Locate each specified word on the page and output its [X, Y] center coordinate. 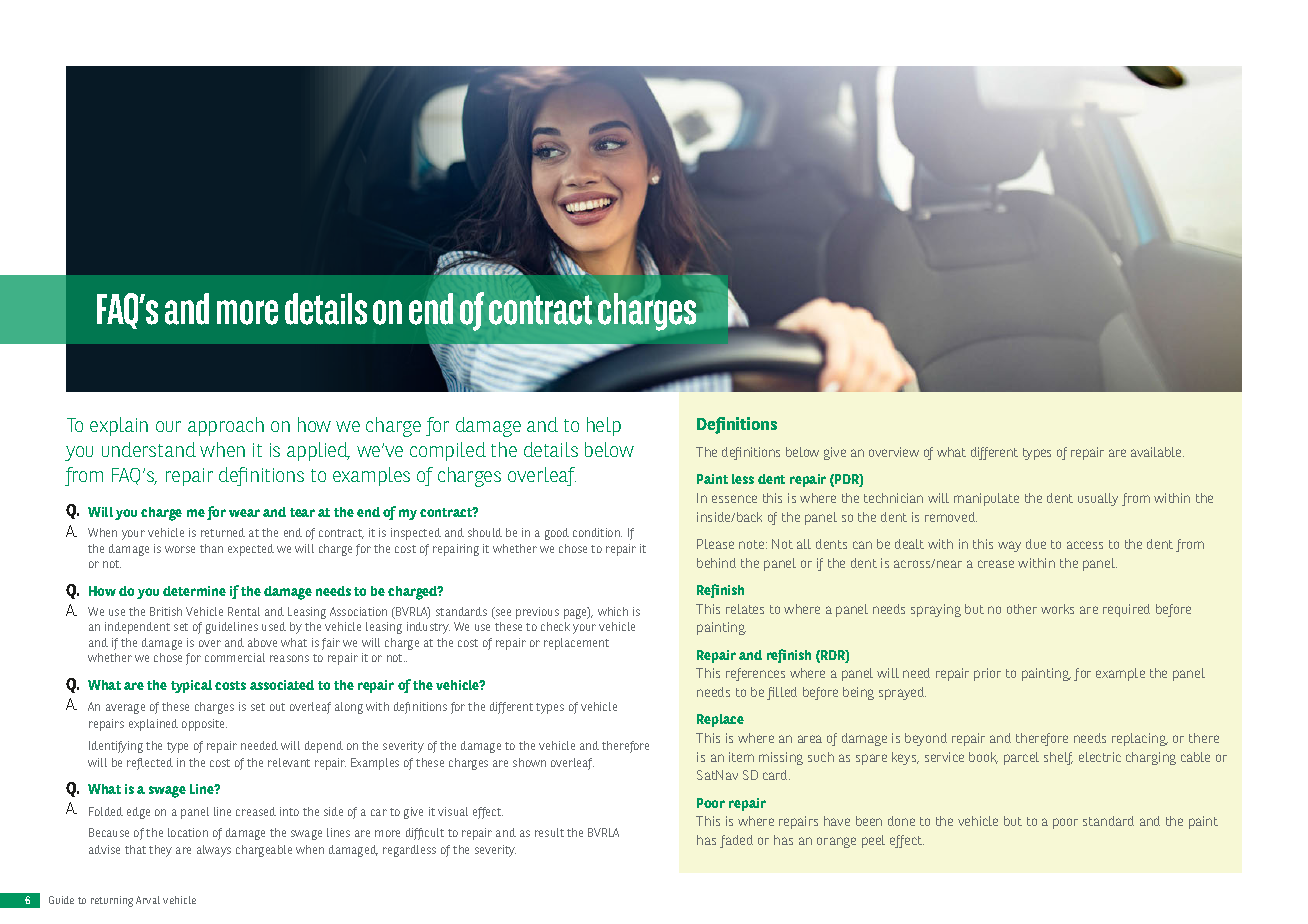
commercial [235, 657]
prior [987, 674]
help [604, 426]
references [755, 674]
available [1157, 452]
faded [736, 841]
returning [112, 901]
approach [226, 426]
